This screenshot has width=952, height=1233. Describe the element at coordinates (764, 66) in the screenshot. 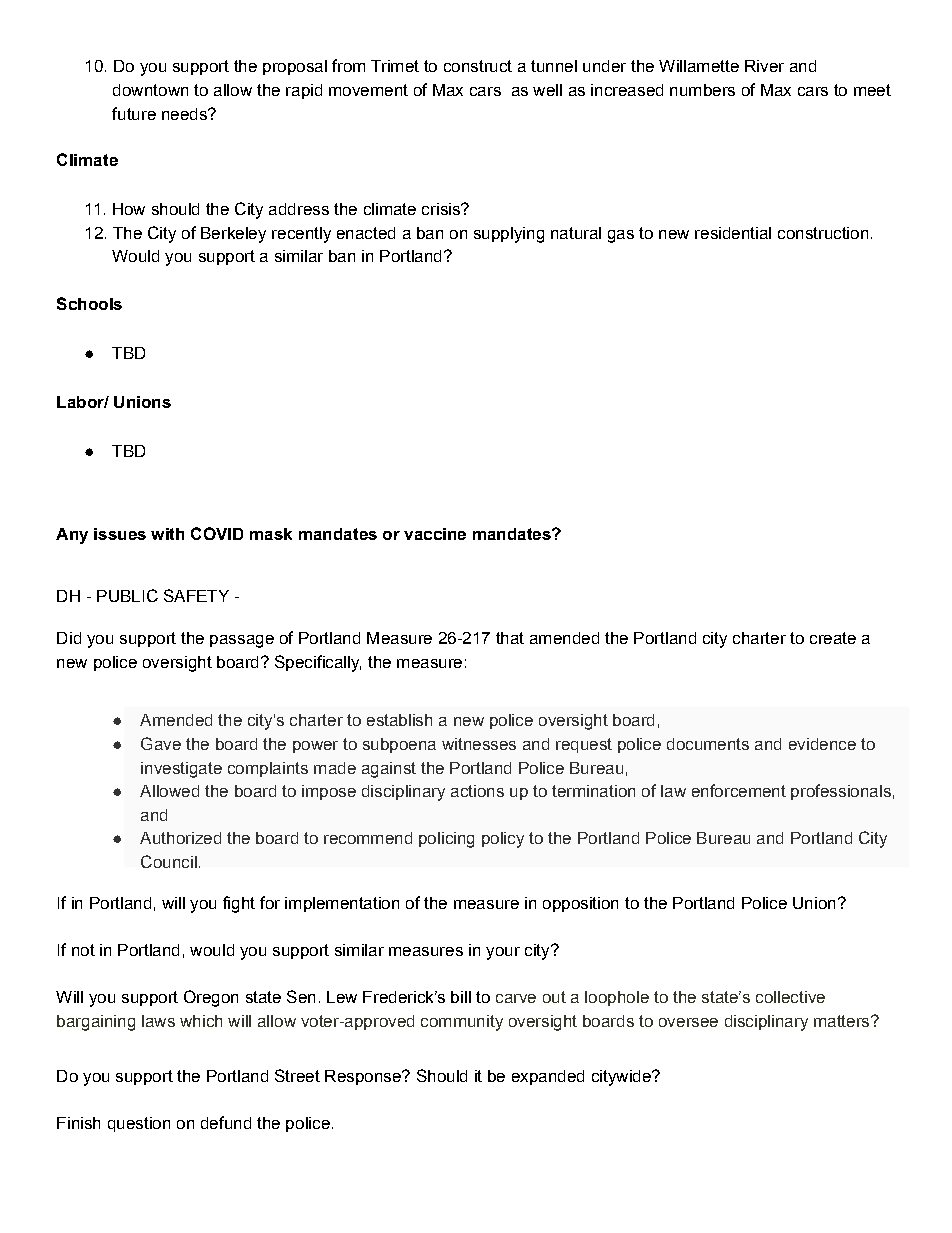

I see `River` at that location.
